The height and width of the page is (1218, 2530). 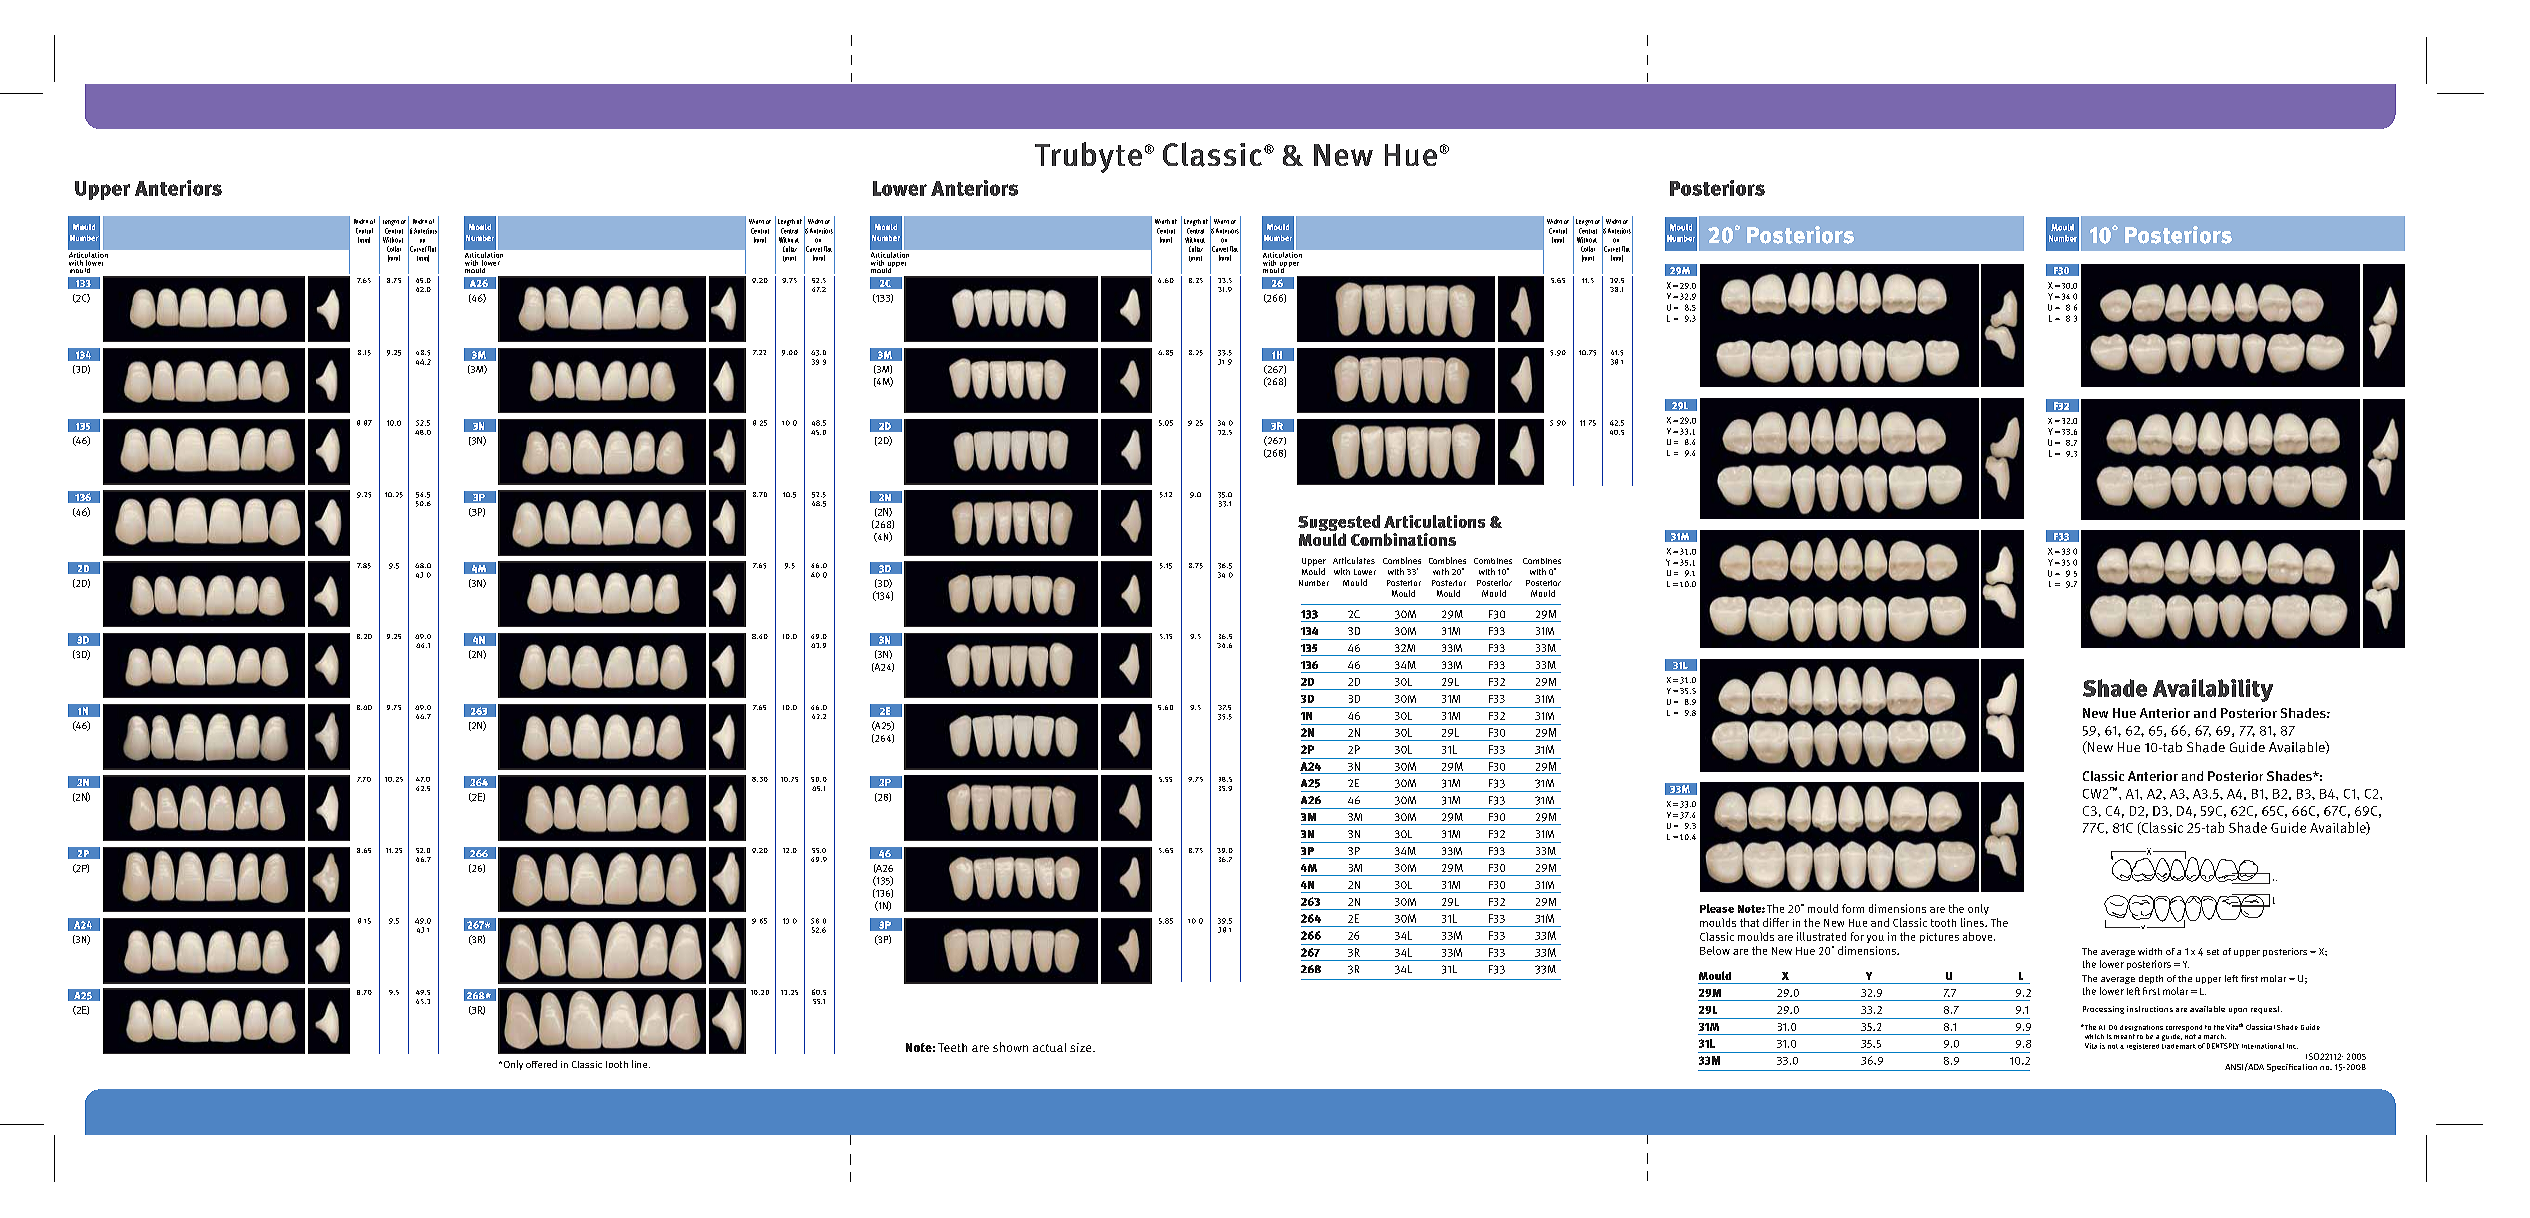 I want to click on Please, so click(x=1717, y=908).
